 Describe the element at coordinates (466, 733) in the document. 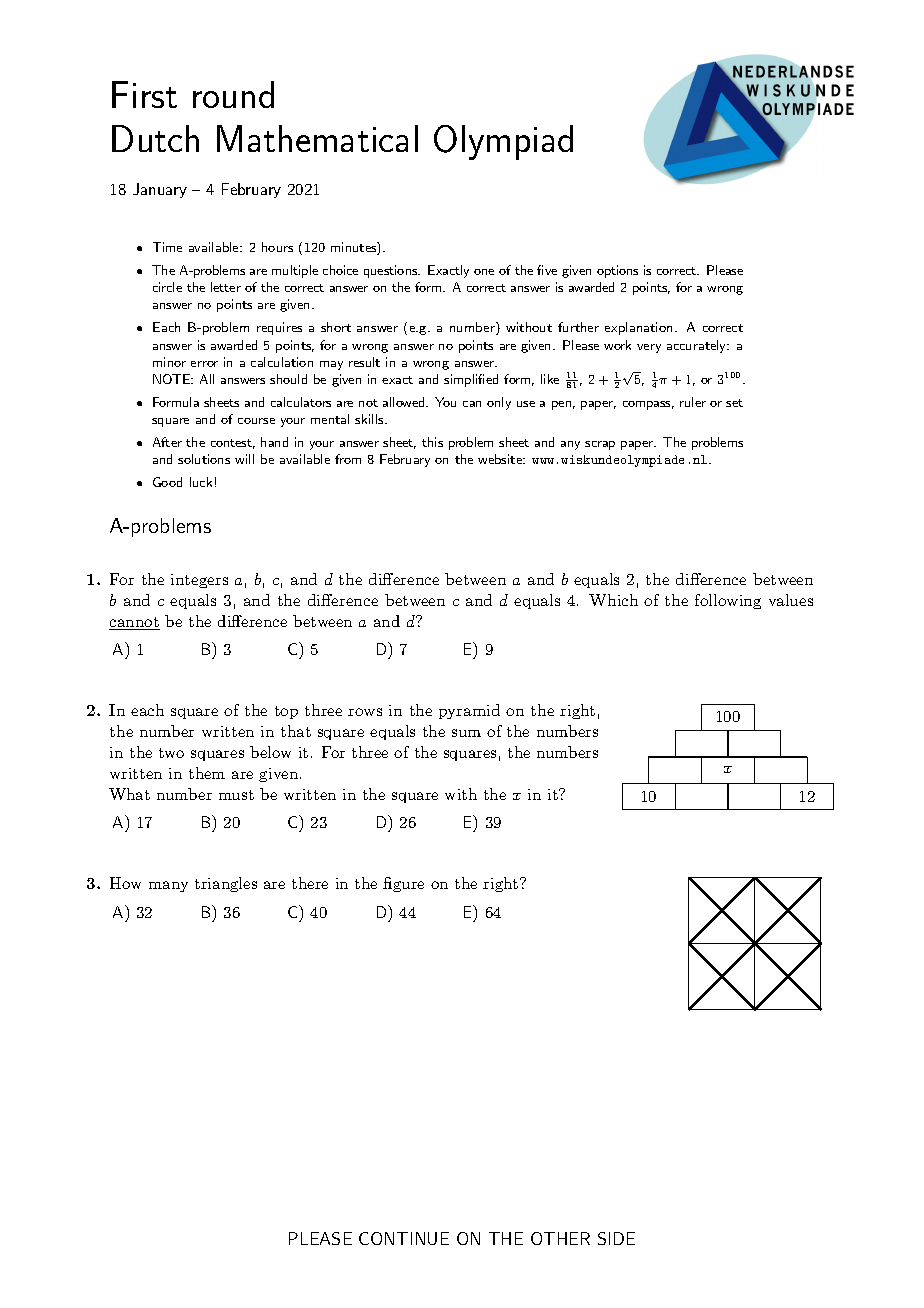

I see `sum` at that location.
